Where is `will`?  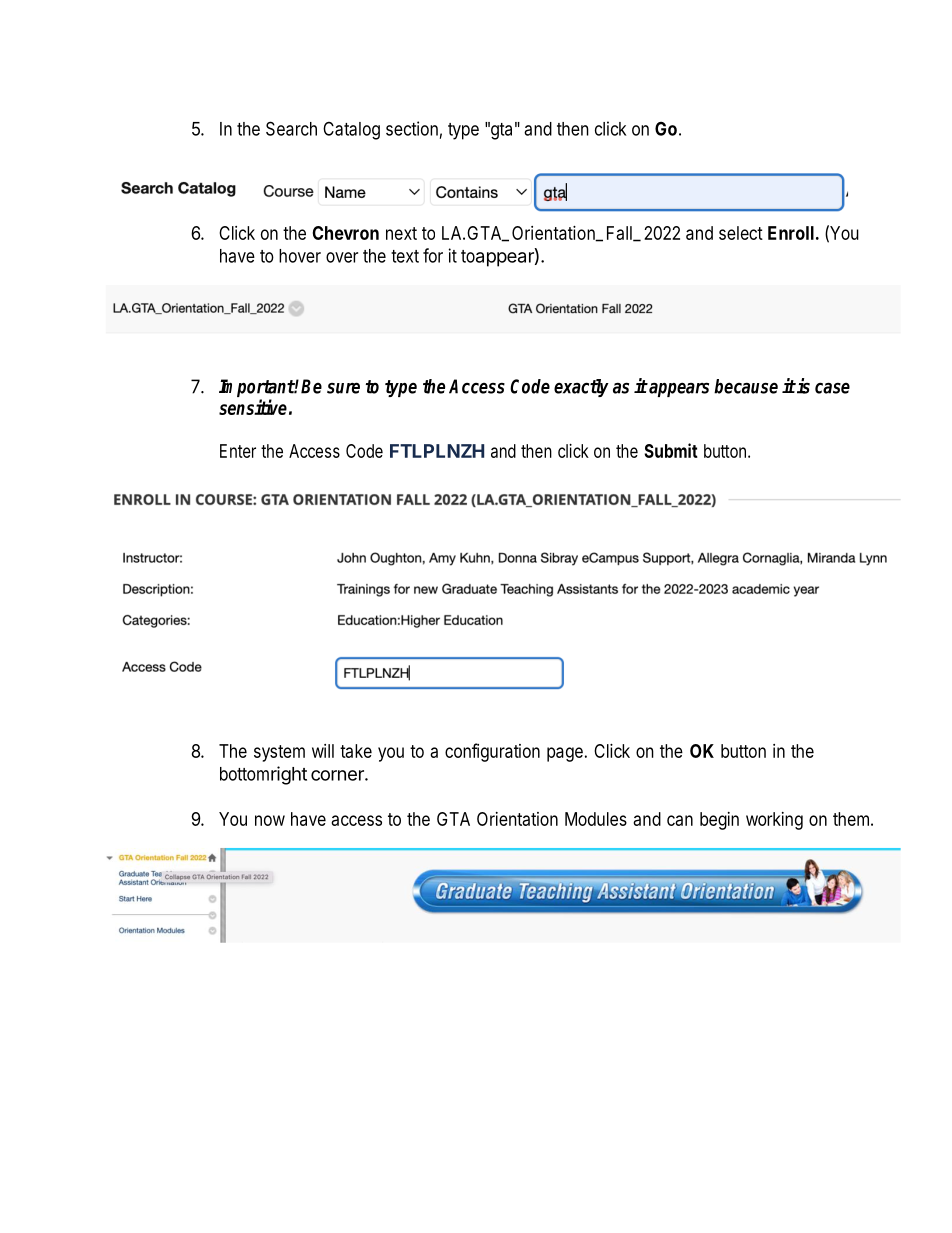
will is located at coordinates (323, 751).
